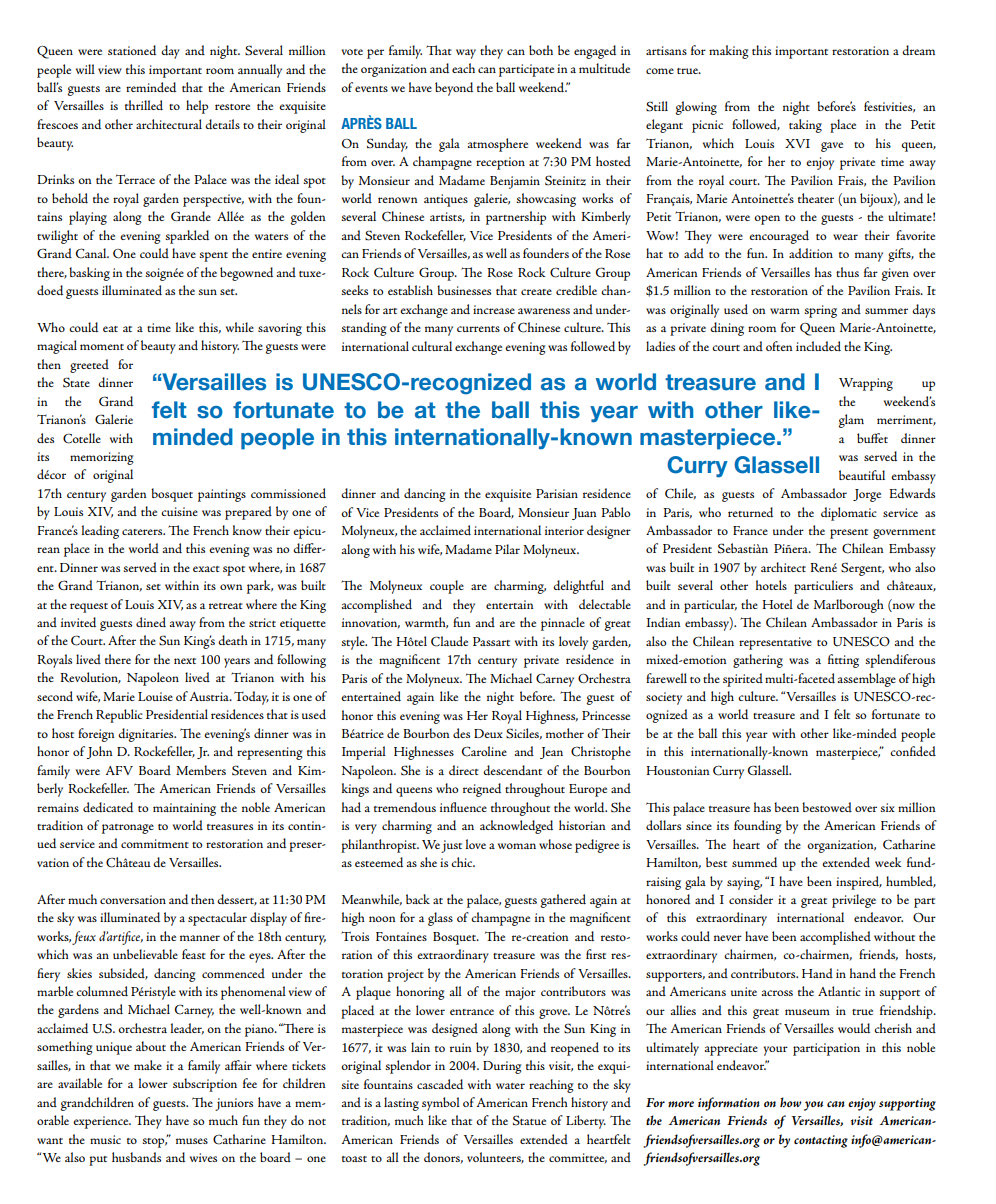 This document has height=1204, width=996. What do you see at coordinates (797, 143) in the document?
I see `XVI` at bounding box center [797, 143].
